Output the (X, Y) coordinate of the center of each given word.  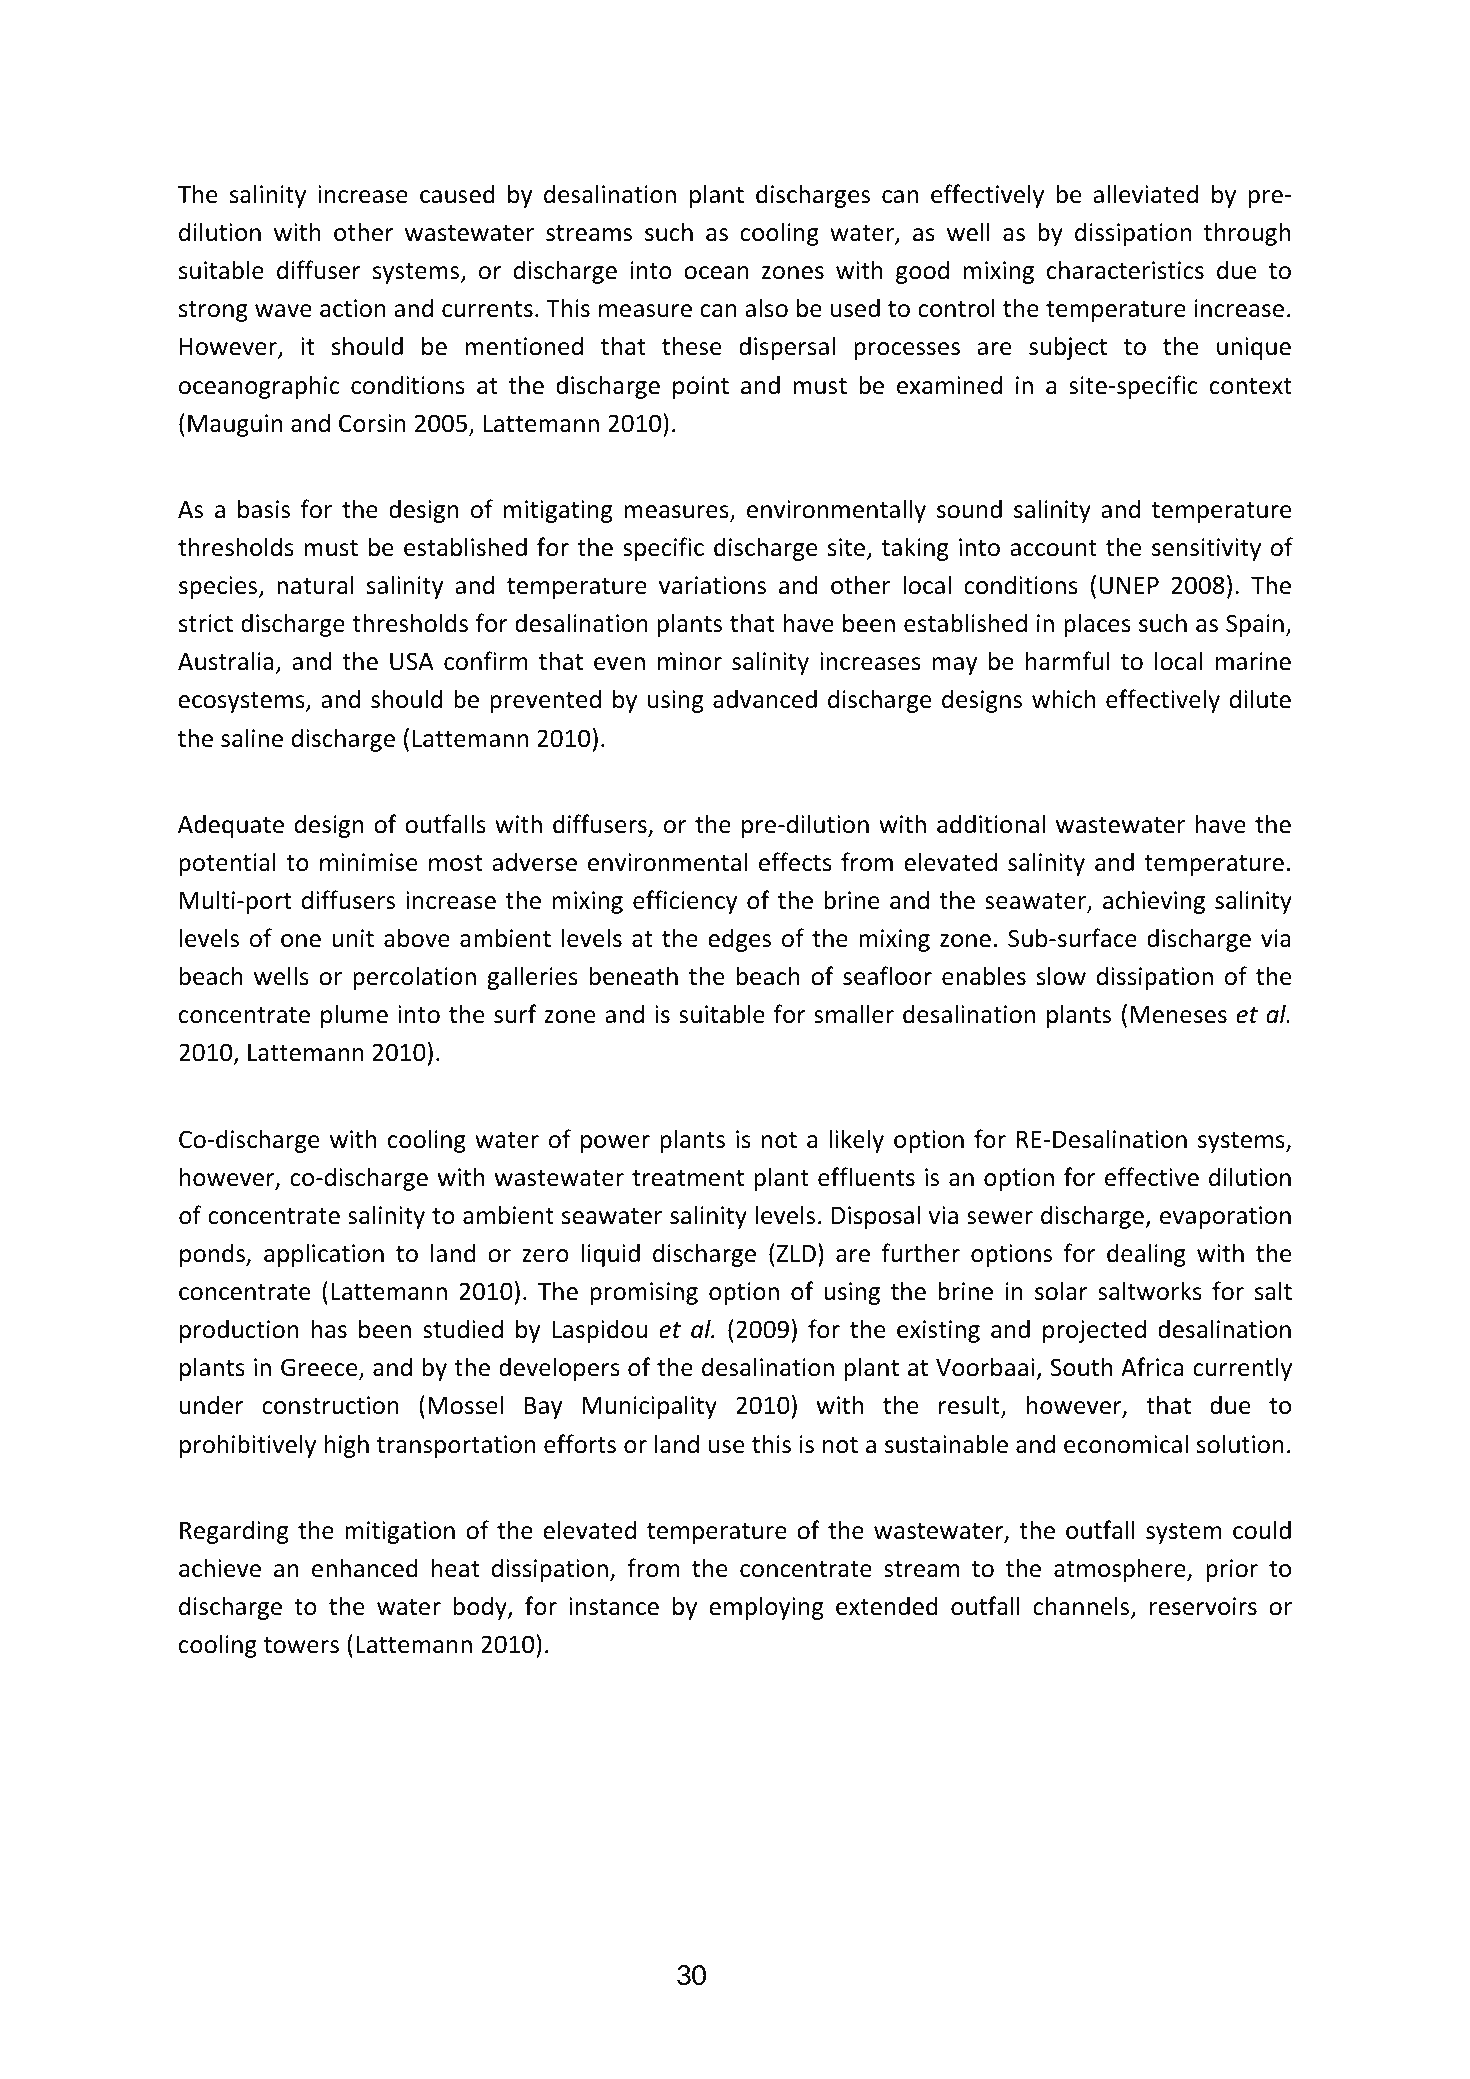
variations (712, 585)
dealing (1146, 1255)
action (353, 308)
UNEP (1129, 585)
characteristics (1125, 270)
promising (644, 1293)
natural (315, 585)
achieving (1154, 902)
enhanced (365, 1568)
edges (739, 940)
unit (353, 938)
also (766, 308)
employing (766, 1608)
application (324, 1255)
